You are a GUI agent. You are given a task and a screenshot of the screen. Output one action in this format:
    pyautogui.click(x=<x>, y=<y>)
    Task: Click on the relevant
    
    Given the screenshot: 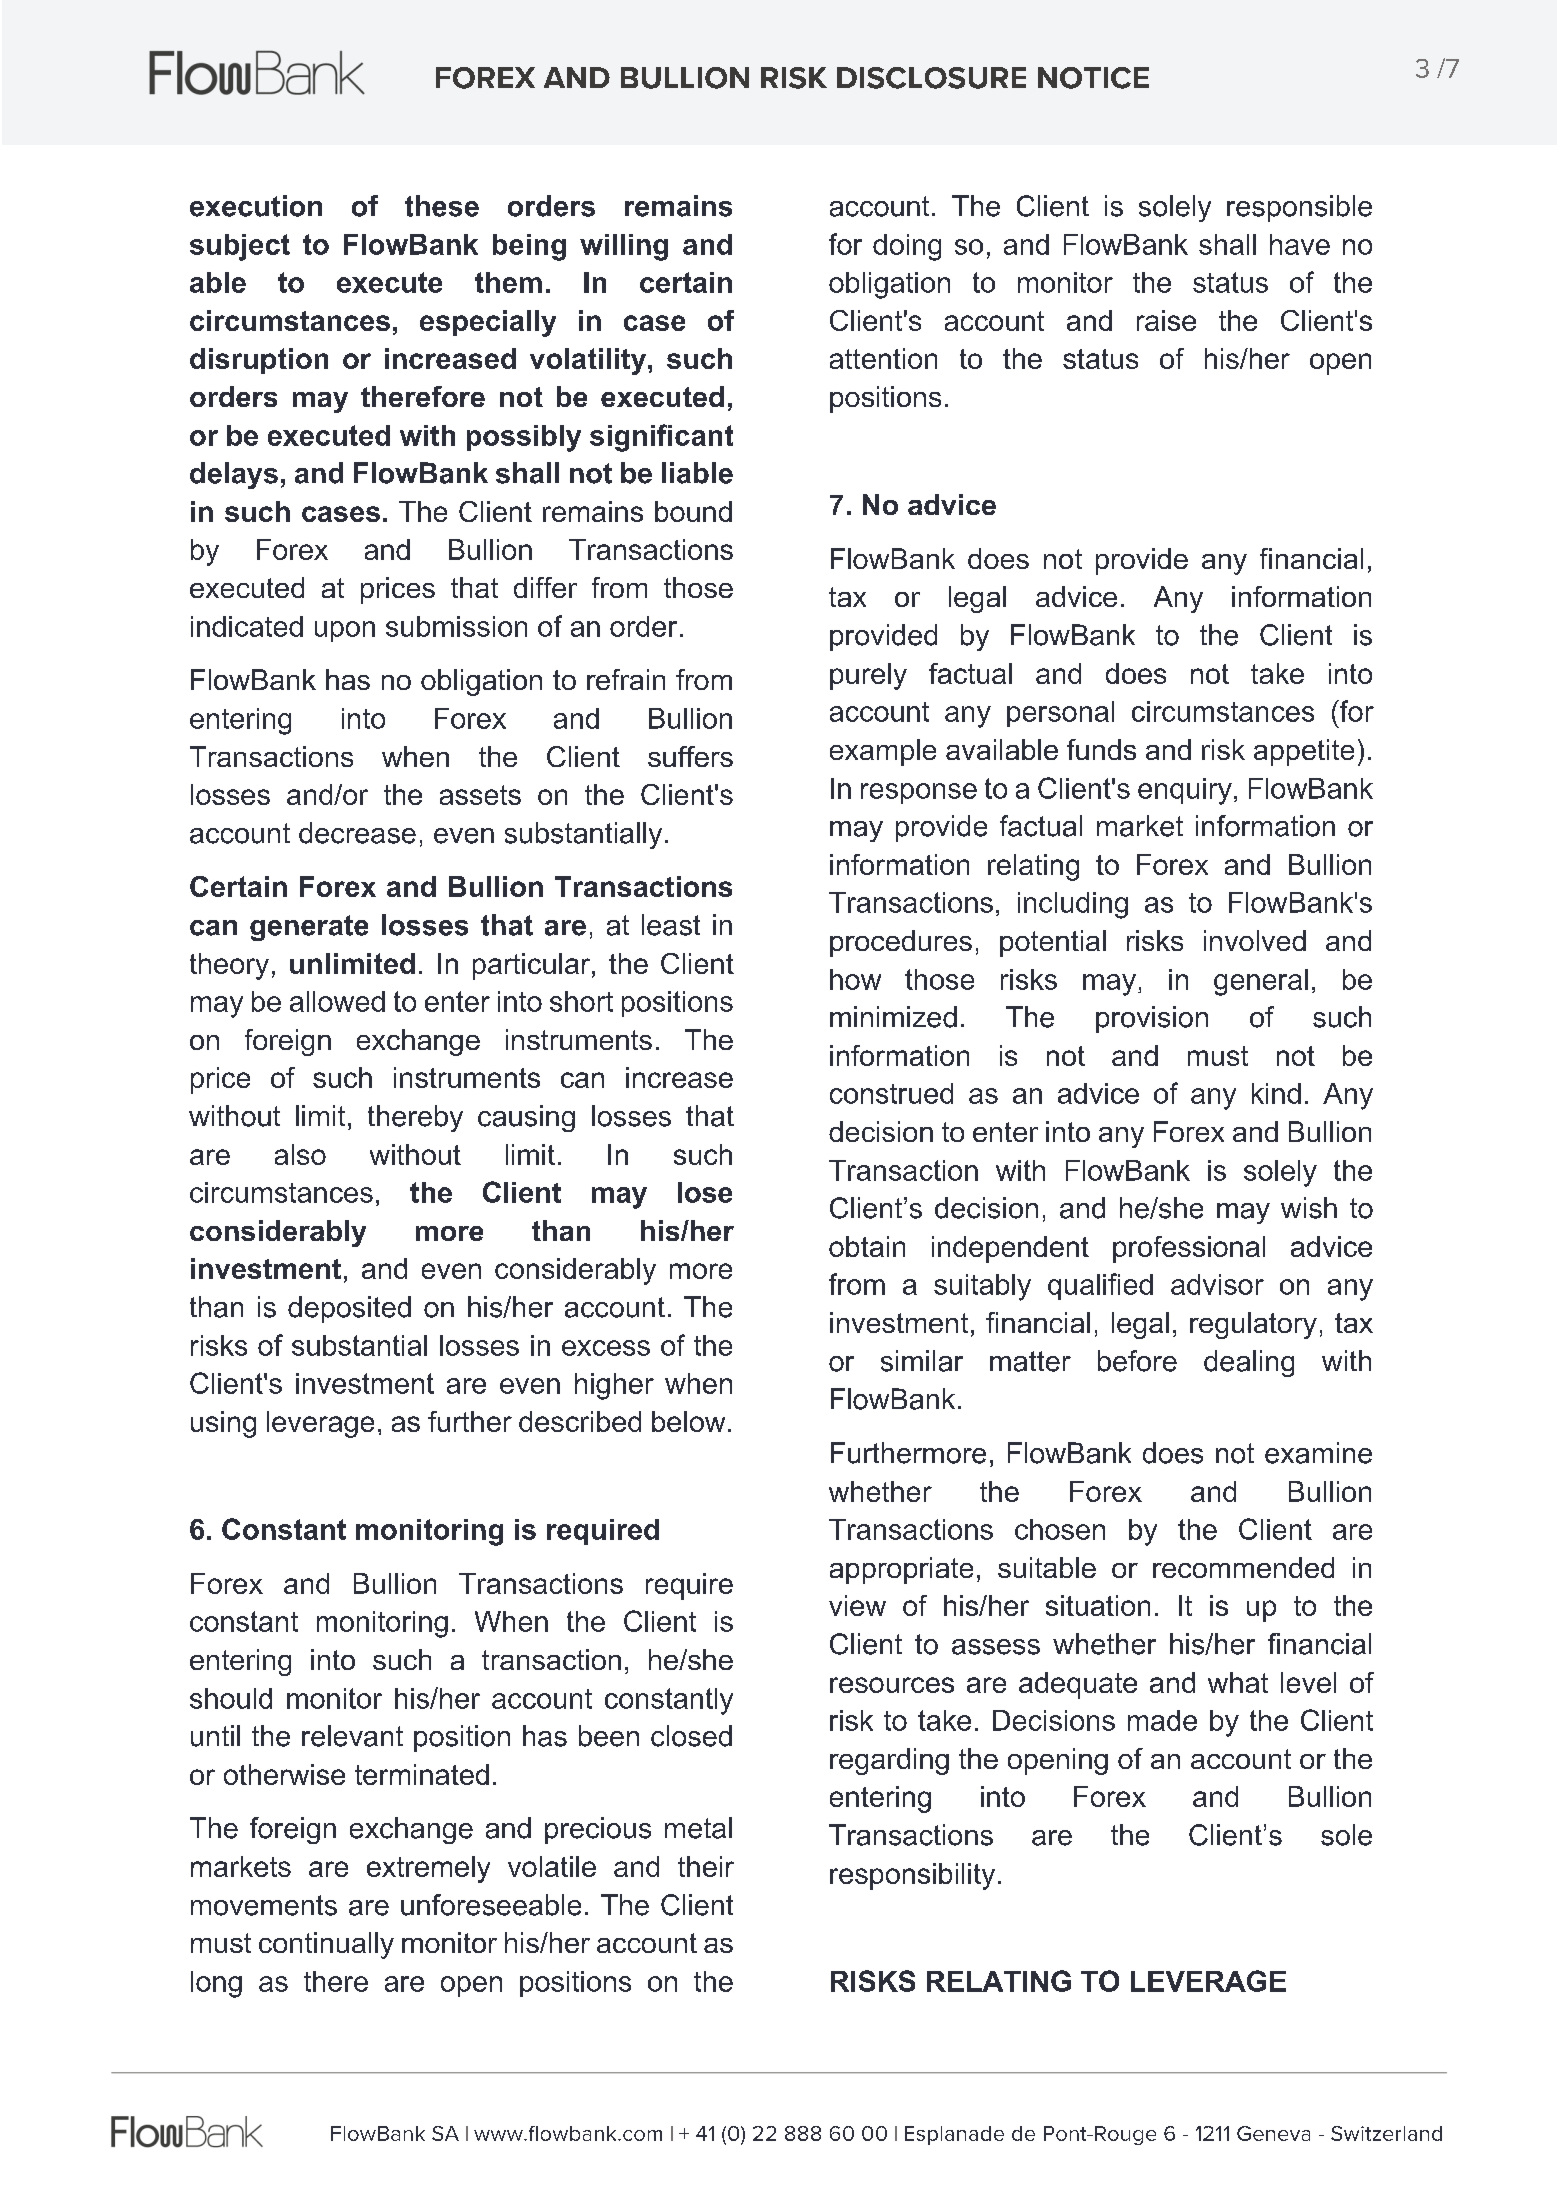 What is the action you would take?
    pyautogui.click(x=352, y=1736)
